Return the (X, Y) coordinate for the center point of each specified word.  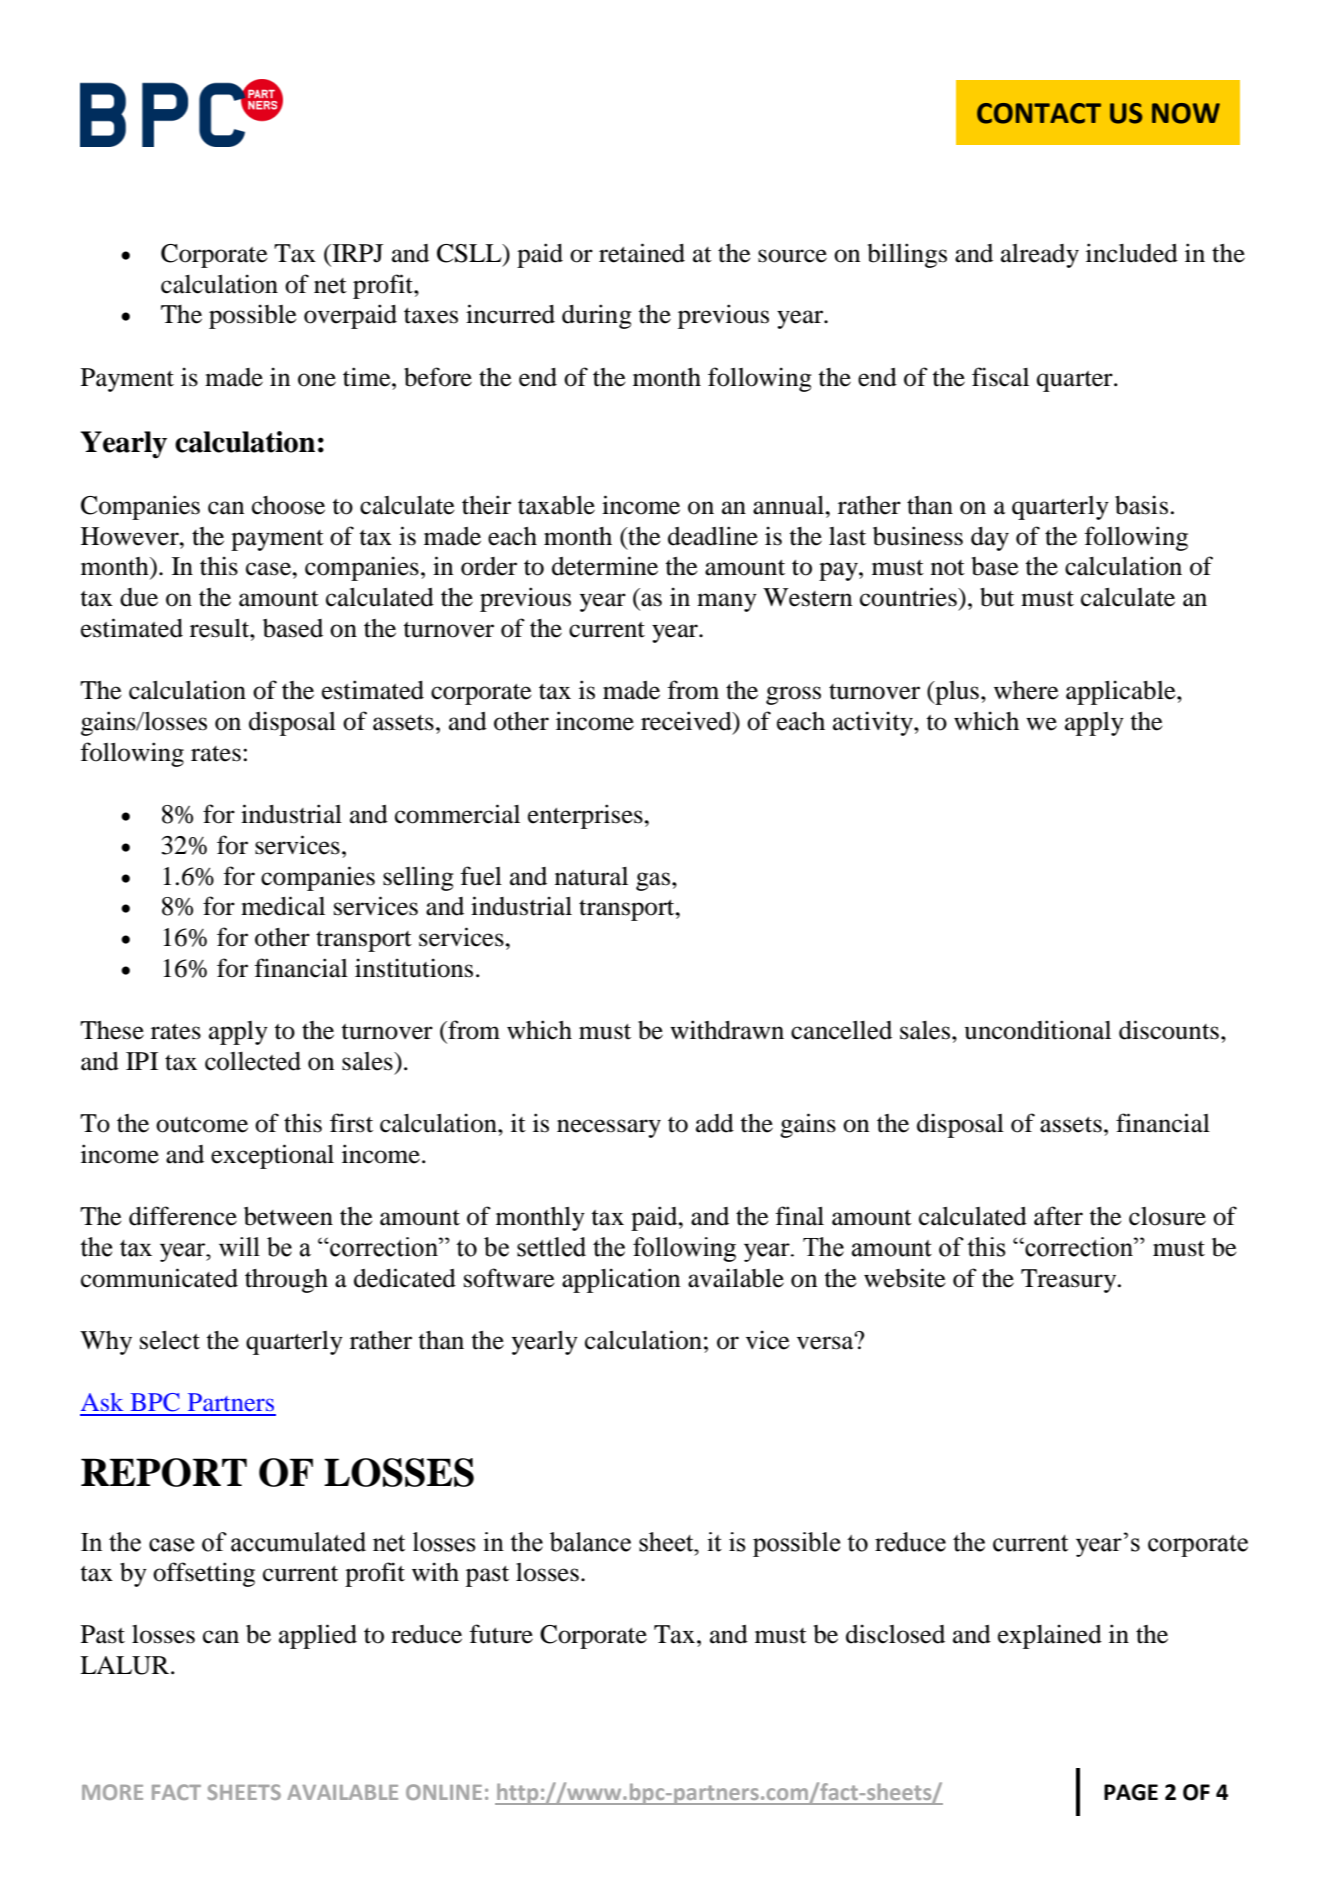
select (170, 1340)
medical (283, 906)
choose (288, 505)
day (990, 539)
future (501, 1634)
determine (605, 566)
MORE (112, 1792)
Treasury (1070, 1281)
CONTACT (1039, 113)
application (621, 1280)
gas (654, 881)
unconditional (1038, 1030)
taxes (431, 316)
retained (642, 253)
